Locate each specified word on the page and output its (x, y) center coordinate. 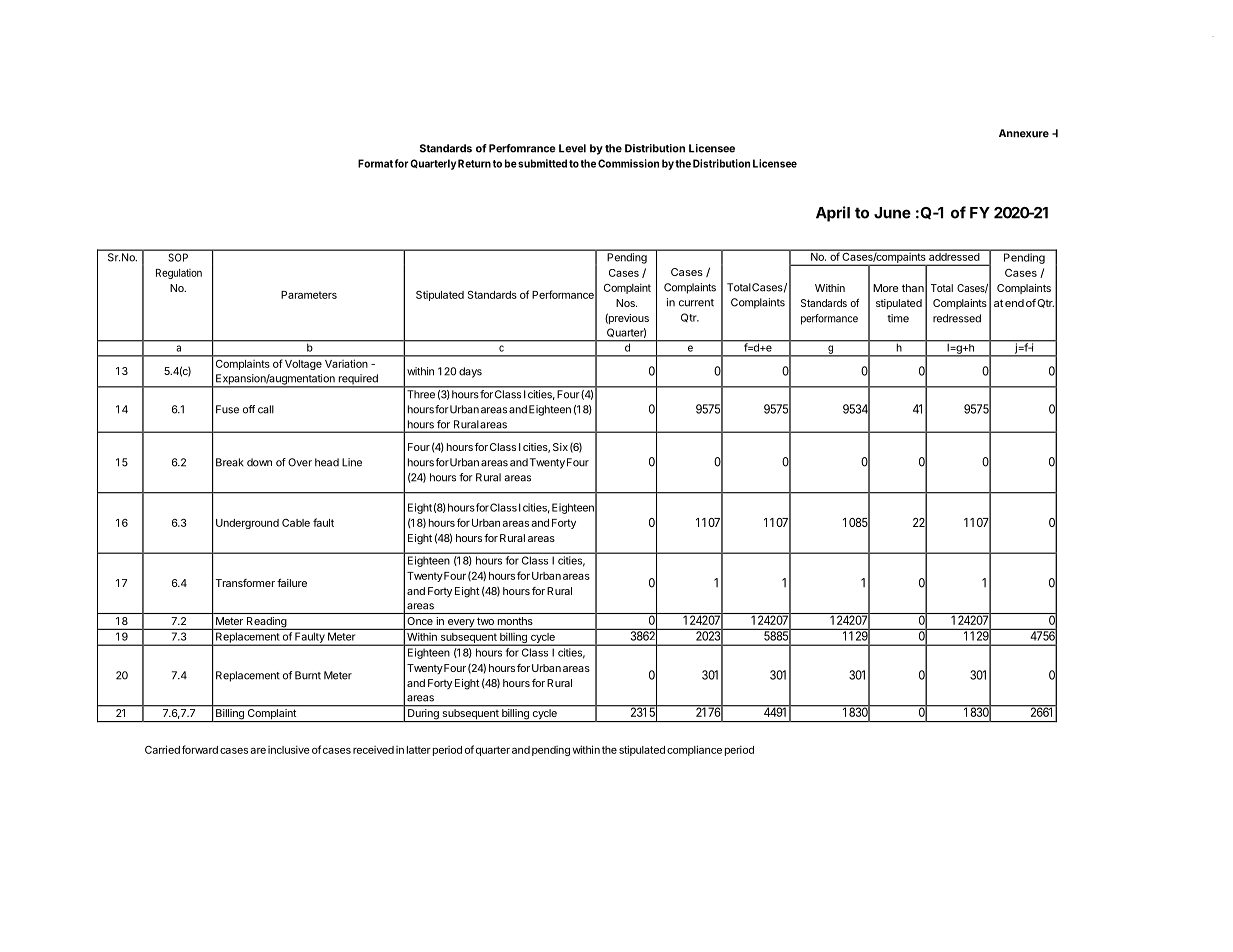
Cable (296, 523)
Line (352, 462)
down (259, 462)
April (833, 214)
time (898, 318)
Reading (266, 623)
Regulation (179, 274)
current (696, 303)
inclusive (289, 749)
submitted (542, 163)
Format (375, 163)
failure (292, 583)
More (885, 288)
